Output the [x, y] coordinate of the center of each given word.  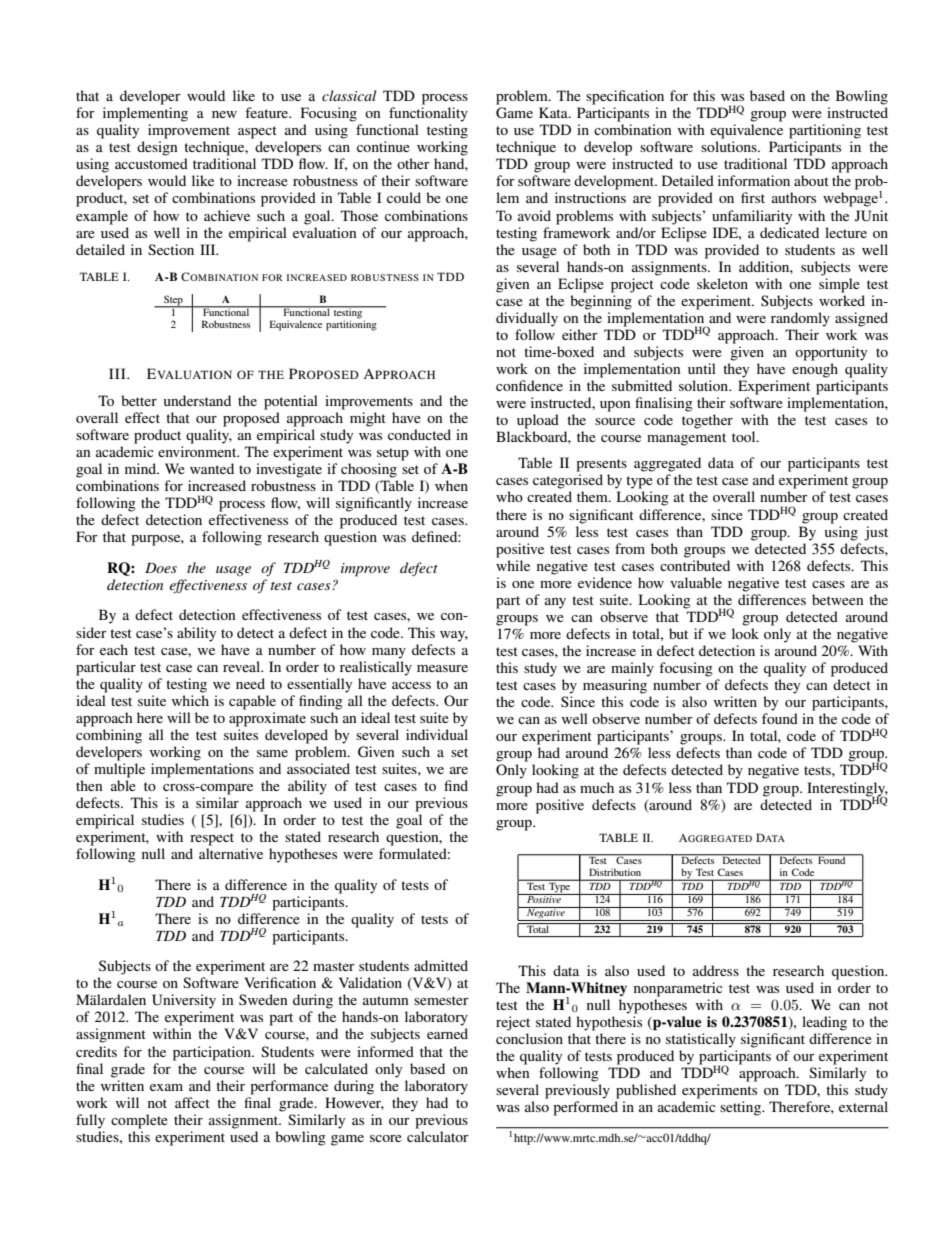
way [454, 636]
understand [197, 400]
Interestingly [847, 790]
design [157, 148]
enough [815, 370]
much [597, 787]
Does [161, 568]
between [838, 599]
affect [192, 1102]
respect [212, 839]
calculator [438, 1136]
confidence [529, 385]
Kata [554, 112]
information [754, 180]
